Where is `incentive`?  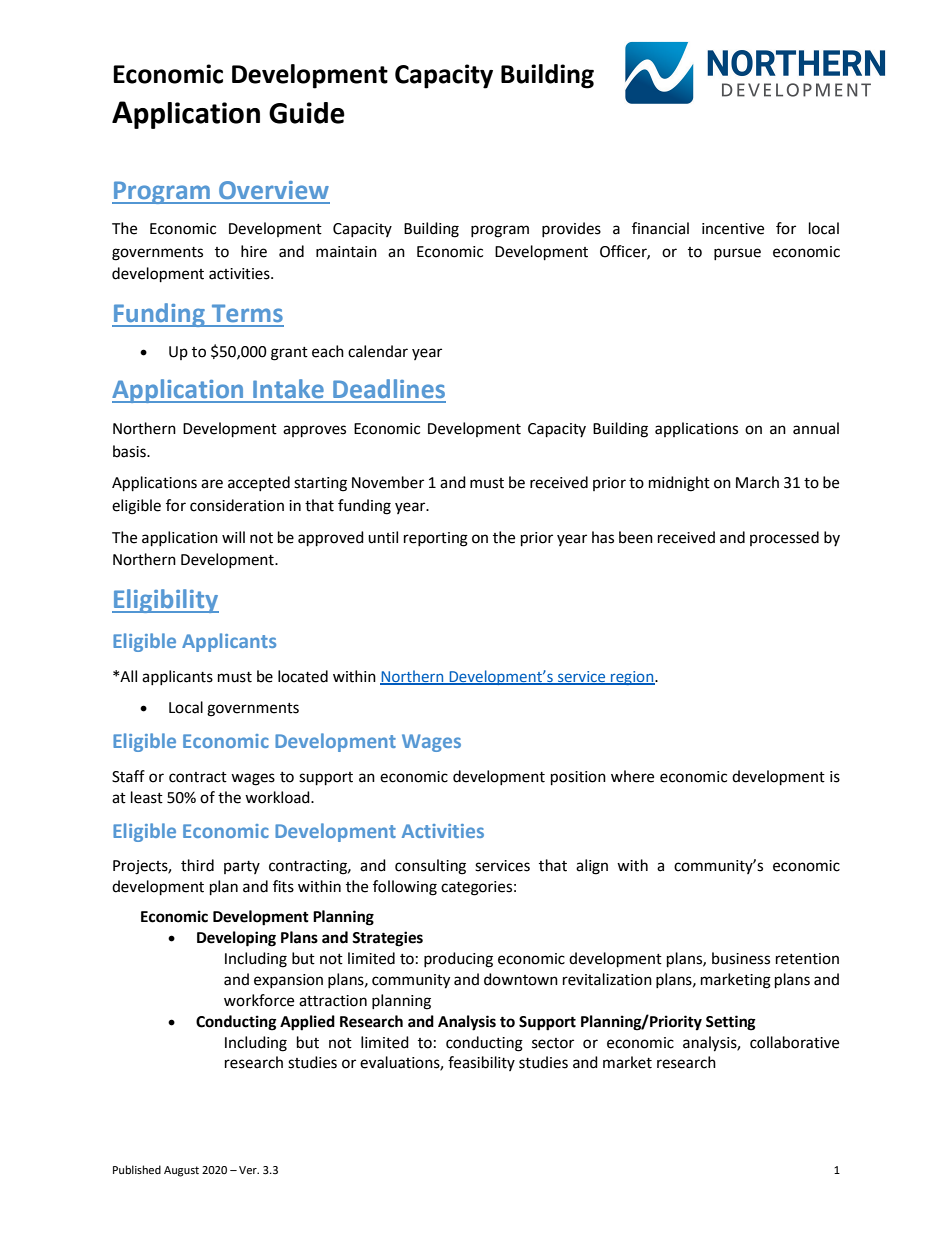
incentive is located at coordinates (733, 229).
